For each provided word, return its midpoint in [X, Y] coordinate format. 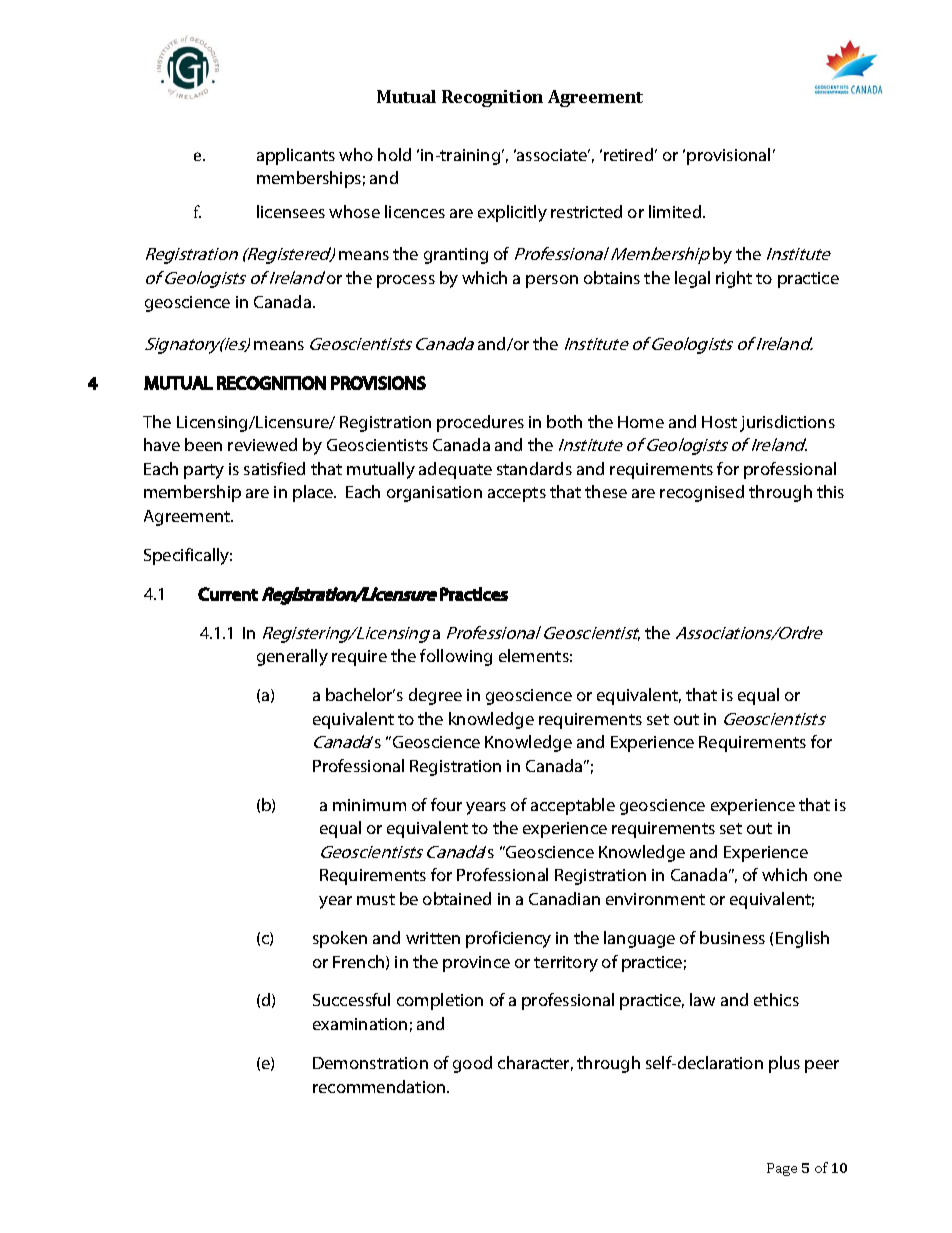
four [446, 804]
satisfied [274, 468]
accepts [517, 494]
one [828, 876]
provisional [728, 156]
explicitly [512, 213]
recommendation [380, 1086]
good [472, 1064]
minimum [369, 805]
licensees [291, 211]
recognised [702, 493]
